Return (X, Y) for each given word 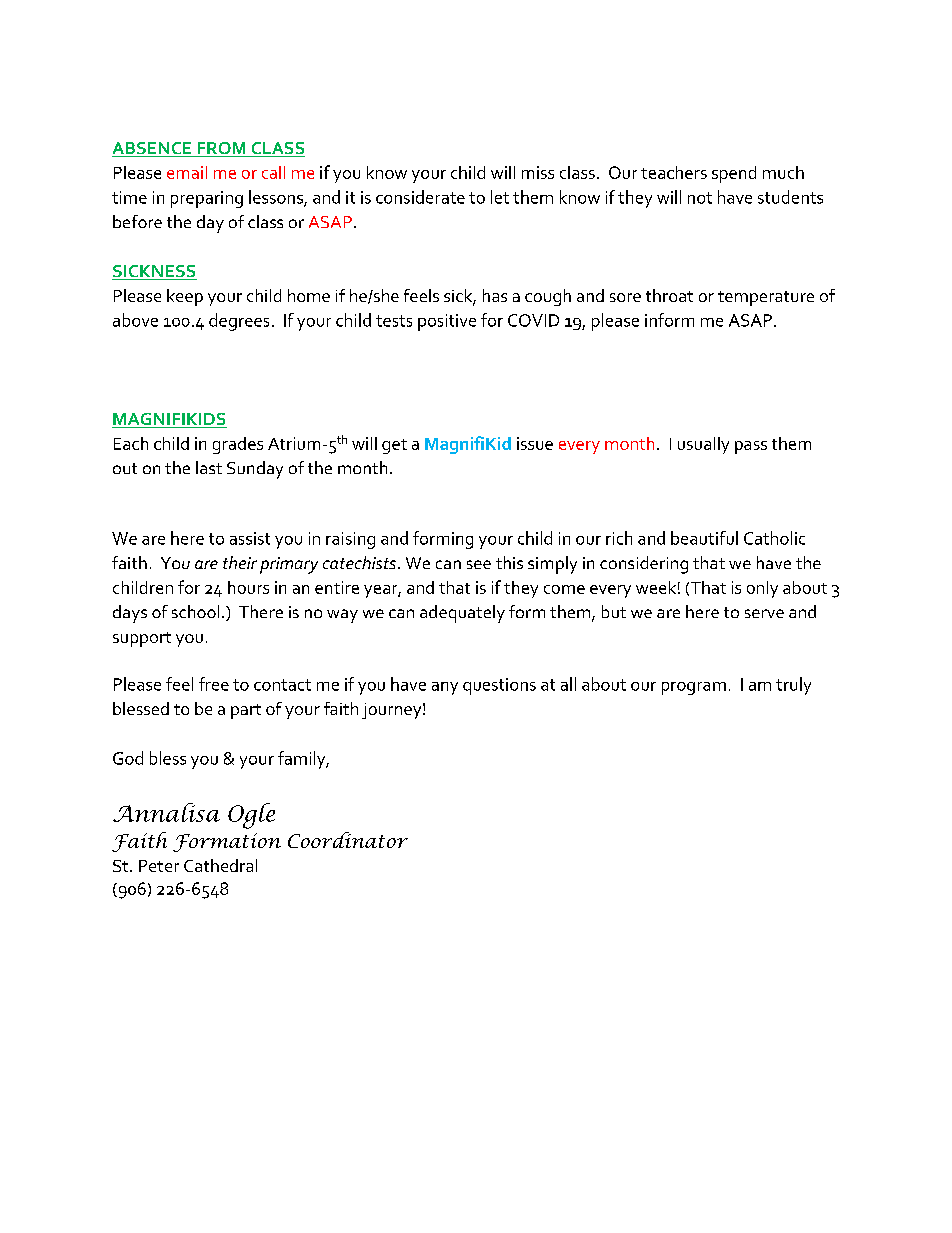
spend (734, 174)
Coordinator (348, 840)
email (187, 172)
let (500, 197)
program (694, 688)
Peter (159, 866)
